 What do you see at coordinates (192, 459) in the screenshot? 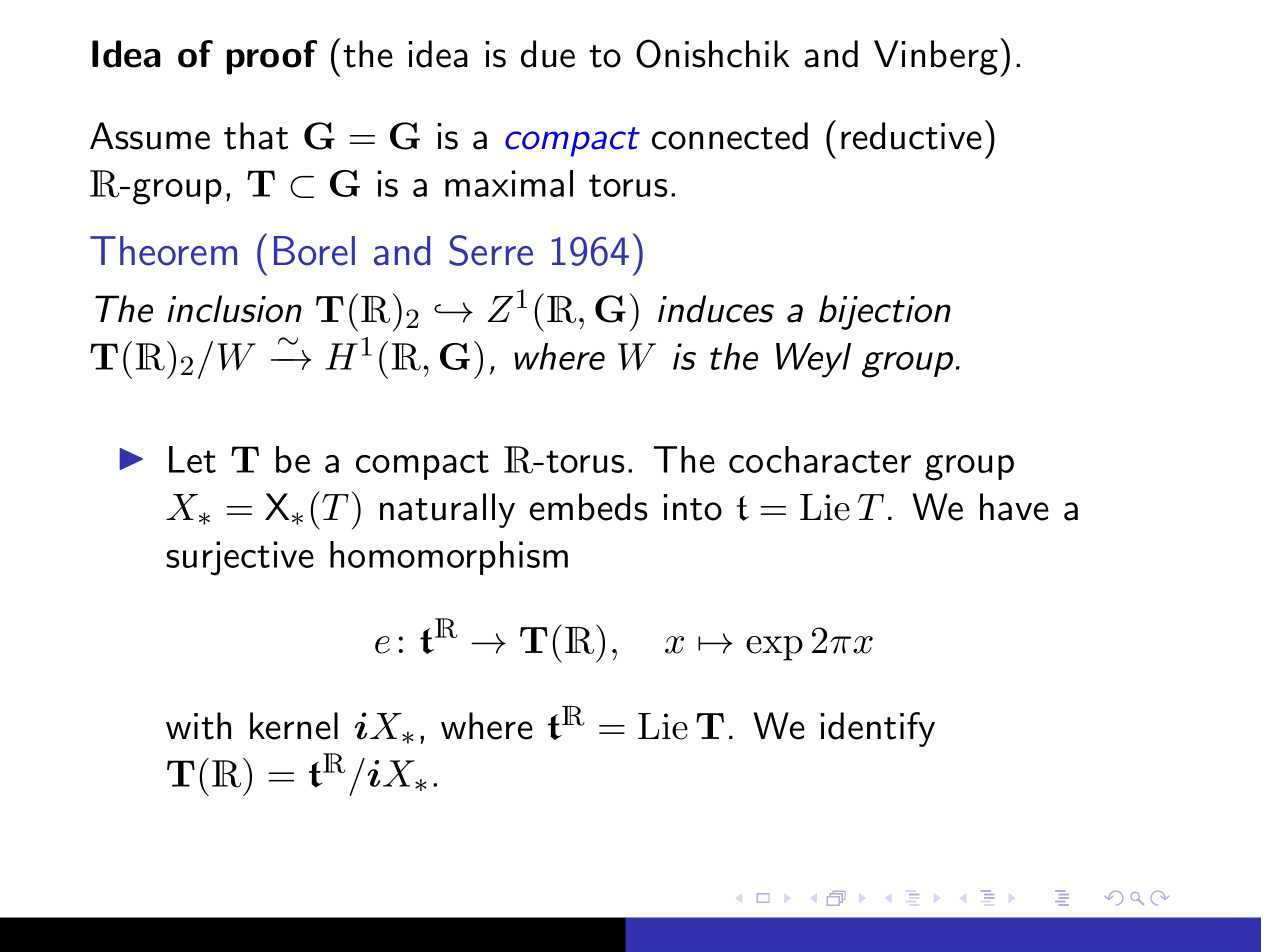
I see `Let` at bounding box center [192, 459].
